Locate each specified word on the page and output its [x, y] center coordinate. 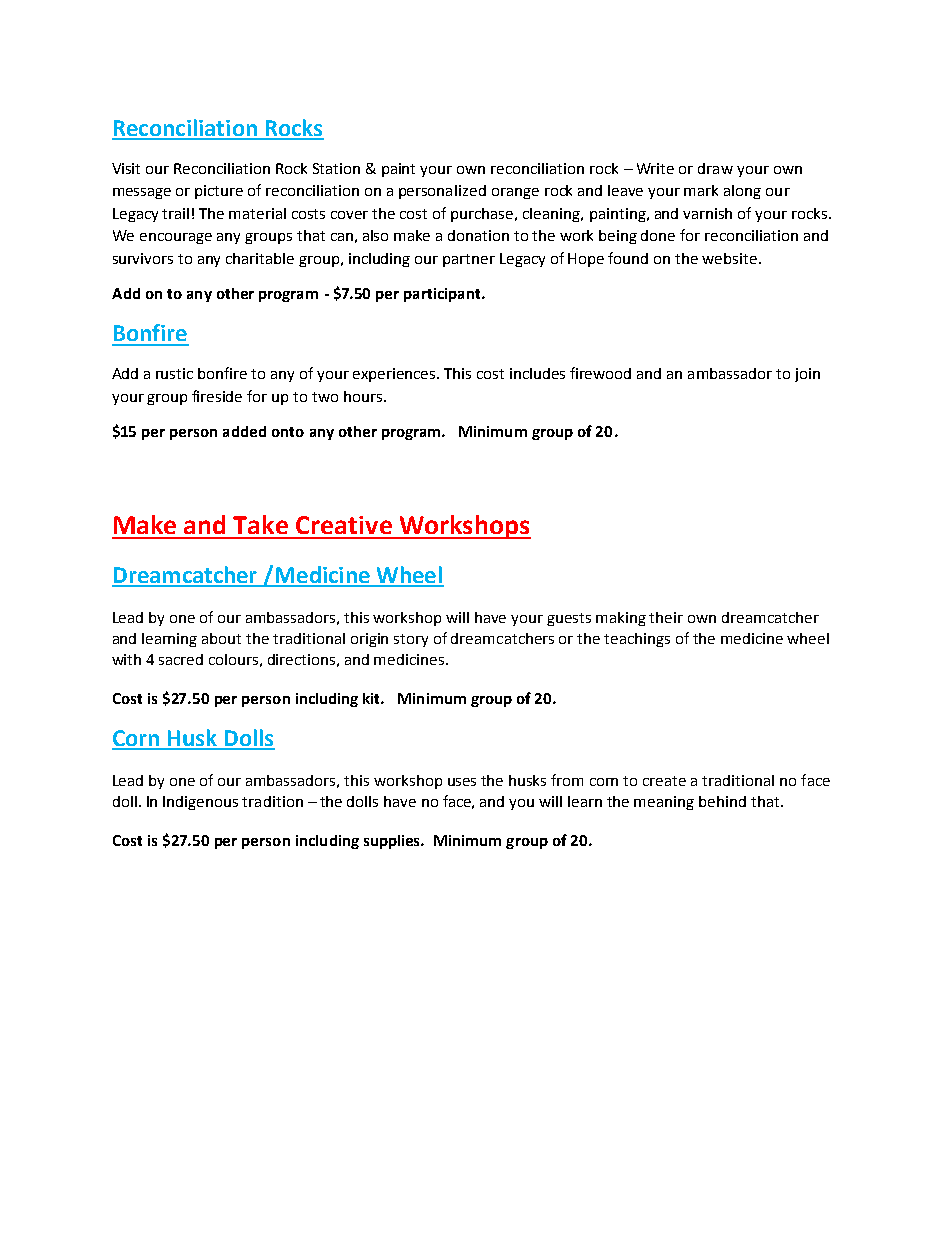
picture [219, 192]
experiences [395, 375]
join [807, 375]
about [221, 638]
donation [478, 235]
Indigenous [200, 803]
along [742, 192]
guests [569, 619]
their [666, 617]
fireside [217, 396]
